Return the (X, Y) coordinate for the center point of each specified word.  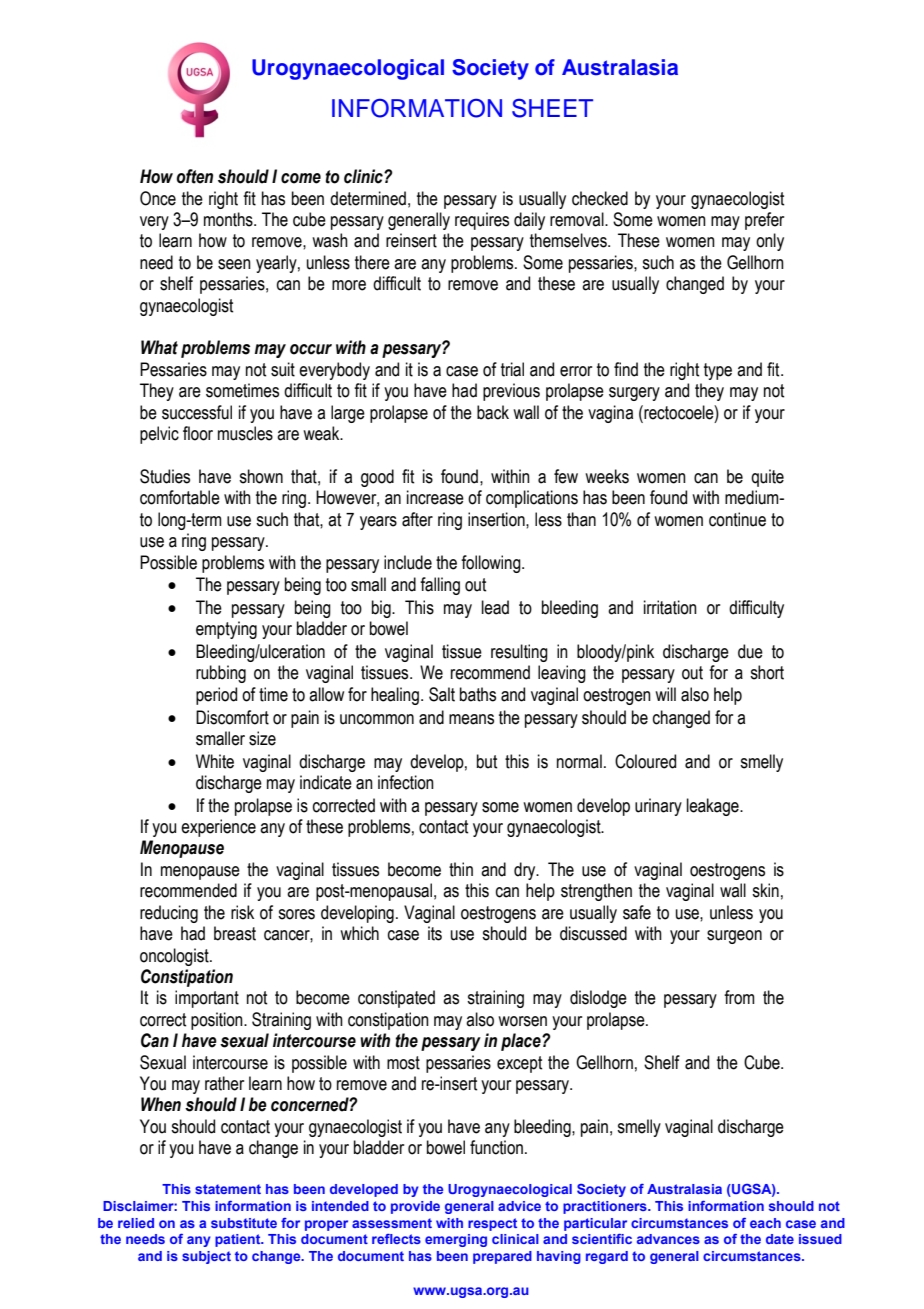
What (159, 347)
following (492, 564)
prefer (764, 221)
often (195, 176)
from (739, 997)
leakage (714, 807)
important (207, 999)
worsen (522, 1021)
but (487, 761)
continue (737, 519)
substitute (244, 1223)
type (718, 371)
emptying (226, 630)
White (215, 761)
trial (512, 369)
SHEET (552, 108)
